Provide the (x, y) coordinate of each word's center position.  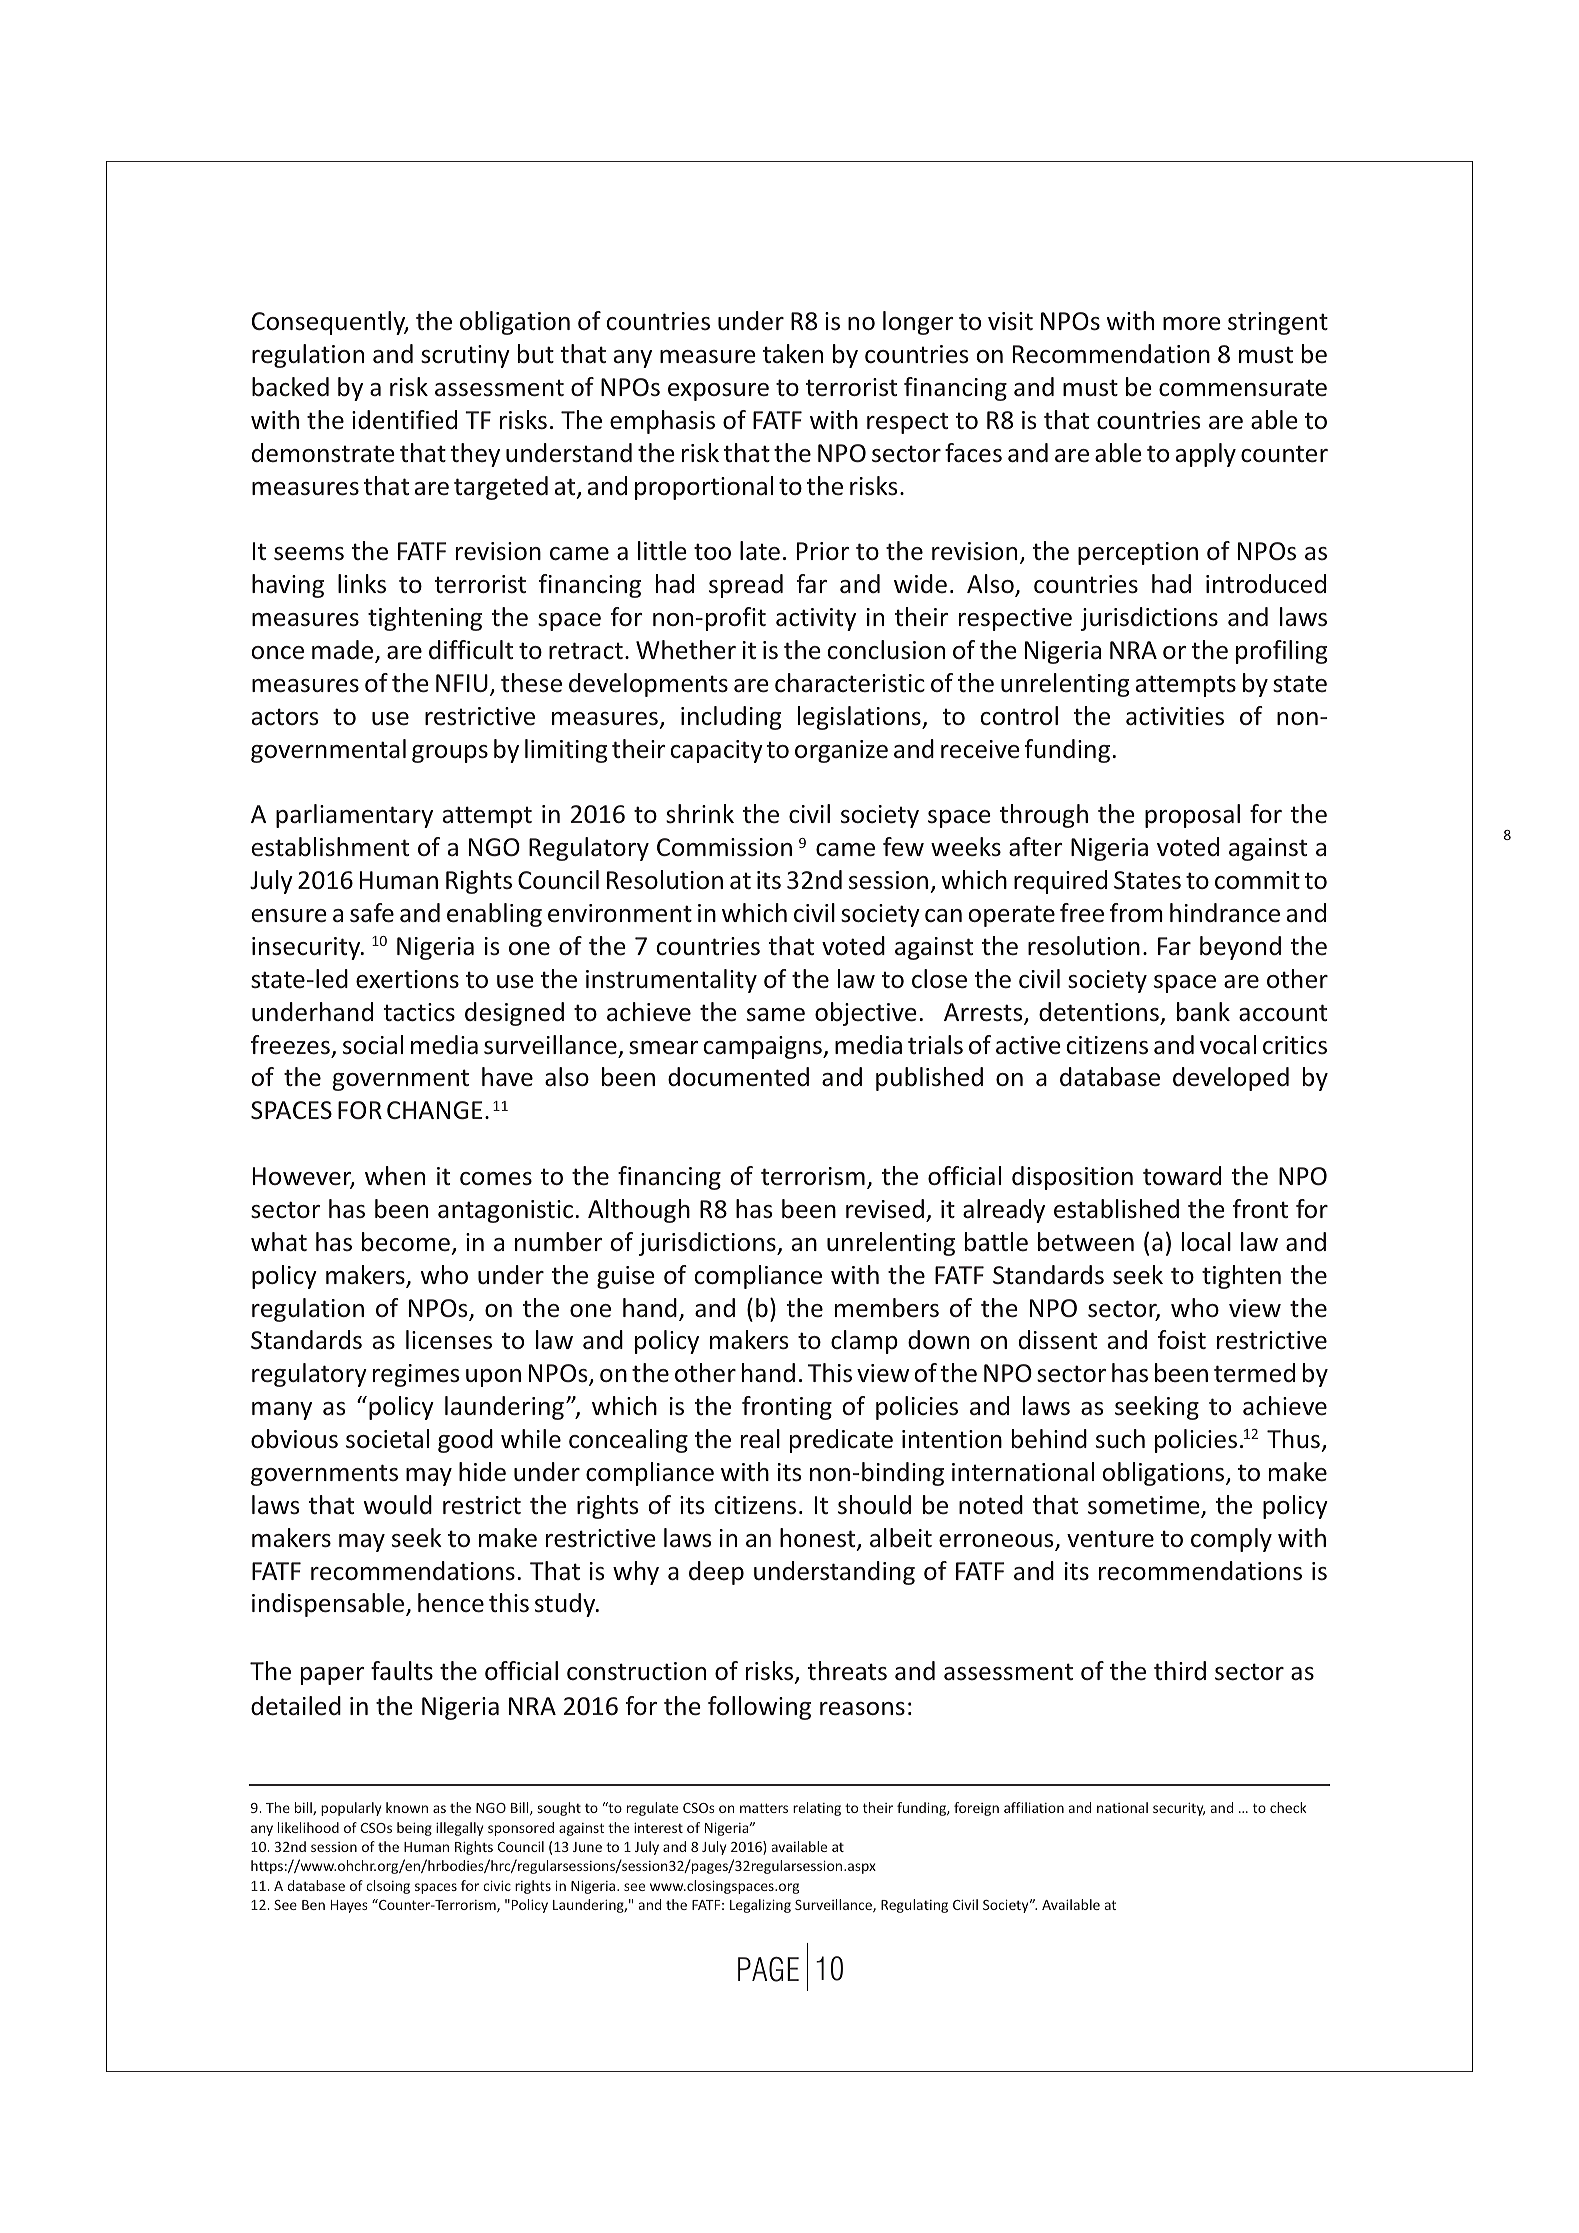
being (414, 1829)
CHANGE (434, 1110)
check (1288, 1807)
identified (404, 420)
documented (738, 1077)
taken (793, 354)
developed (1231, 1079)
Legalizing (760, 1906)
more (1192, 324)
